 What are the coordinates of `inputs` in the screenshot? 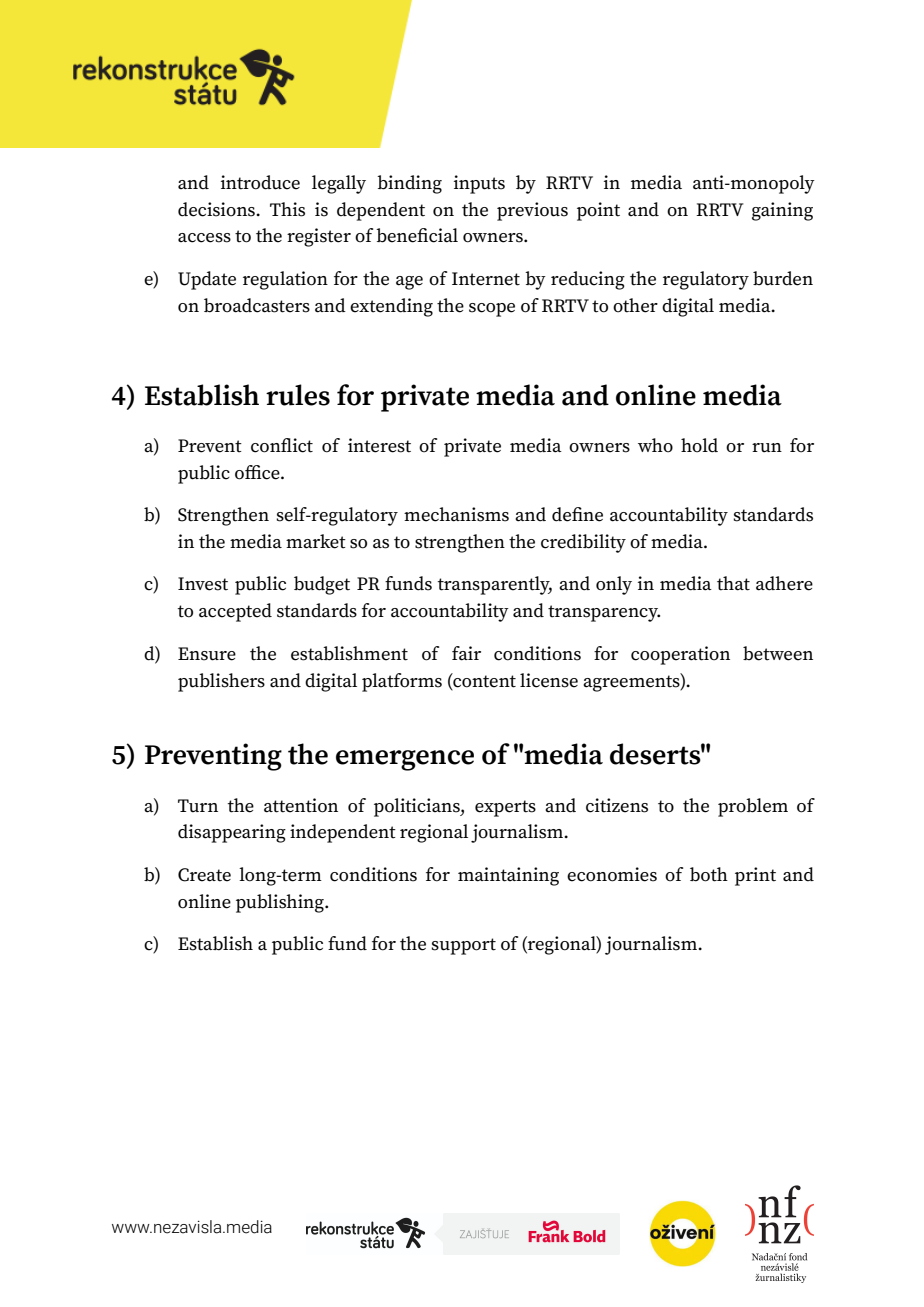 It's located at (479, 184).
